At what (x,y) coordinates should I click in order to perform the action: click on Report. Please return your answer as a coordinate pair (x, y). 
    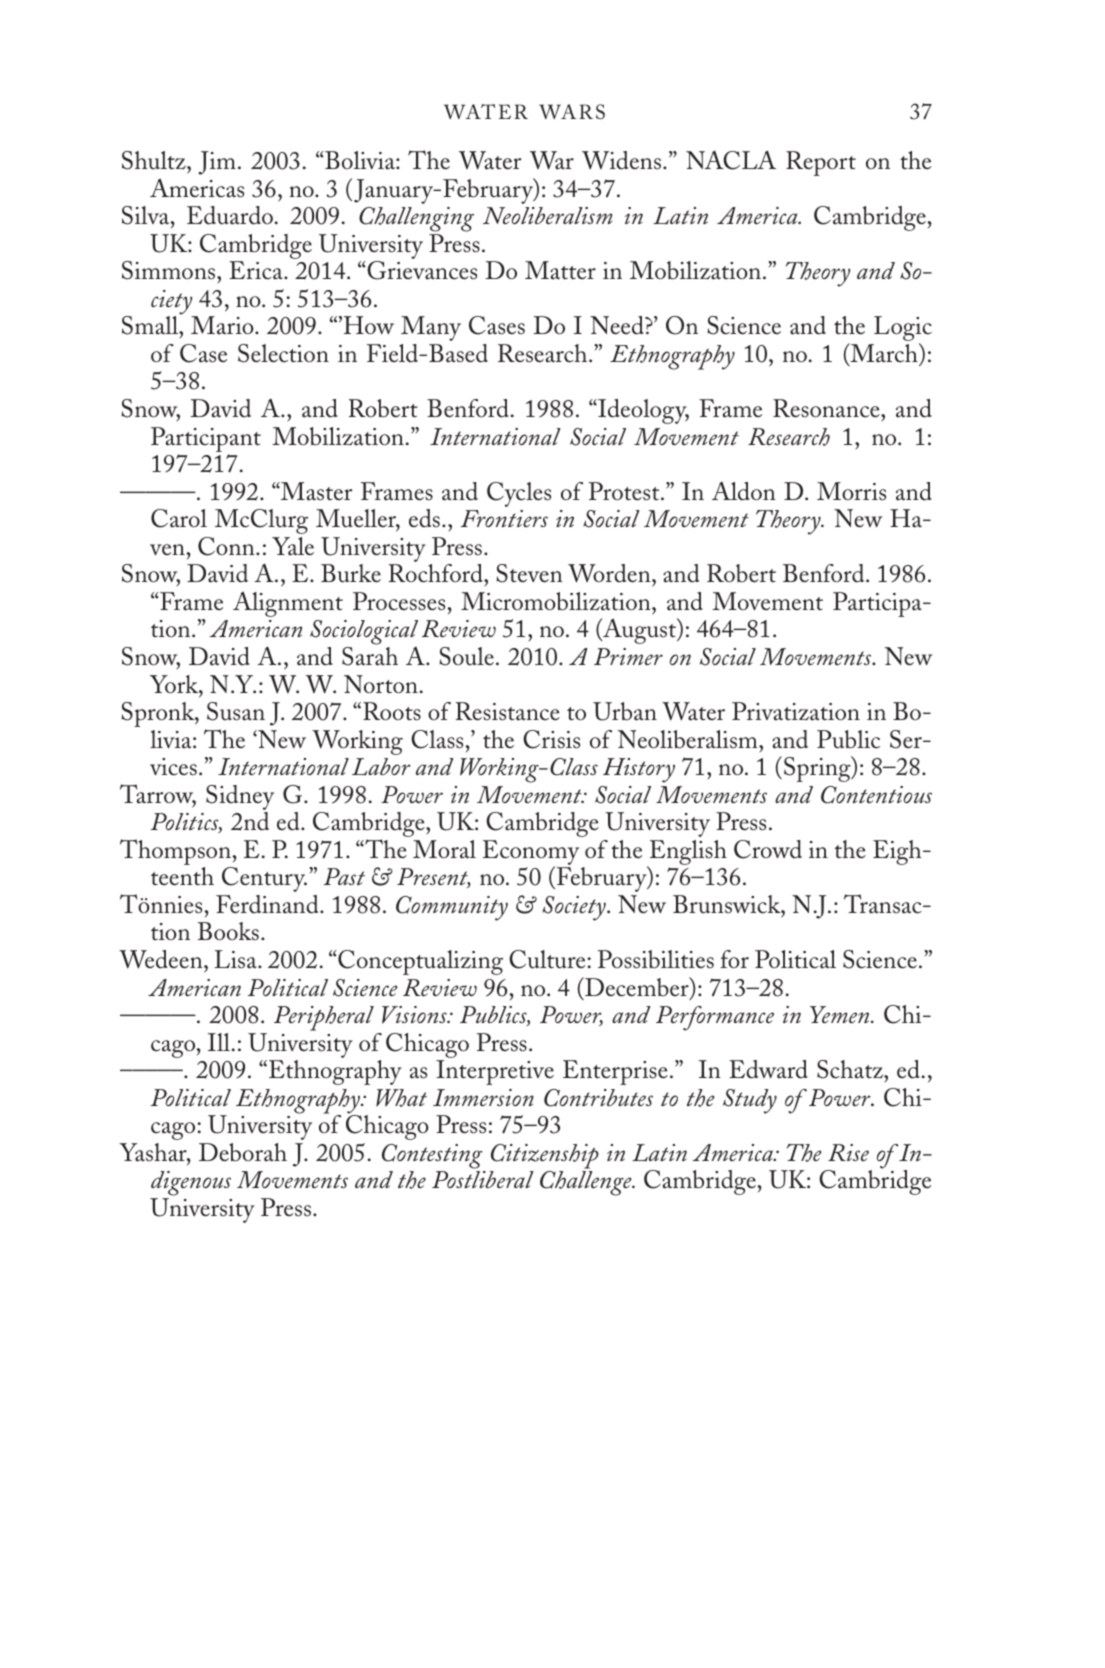
    Looking at the image, I should click on (821, 163).
